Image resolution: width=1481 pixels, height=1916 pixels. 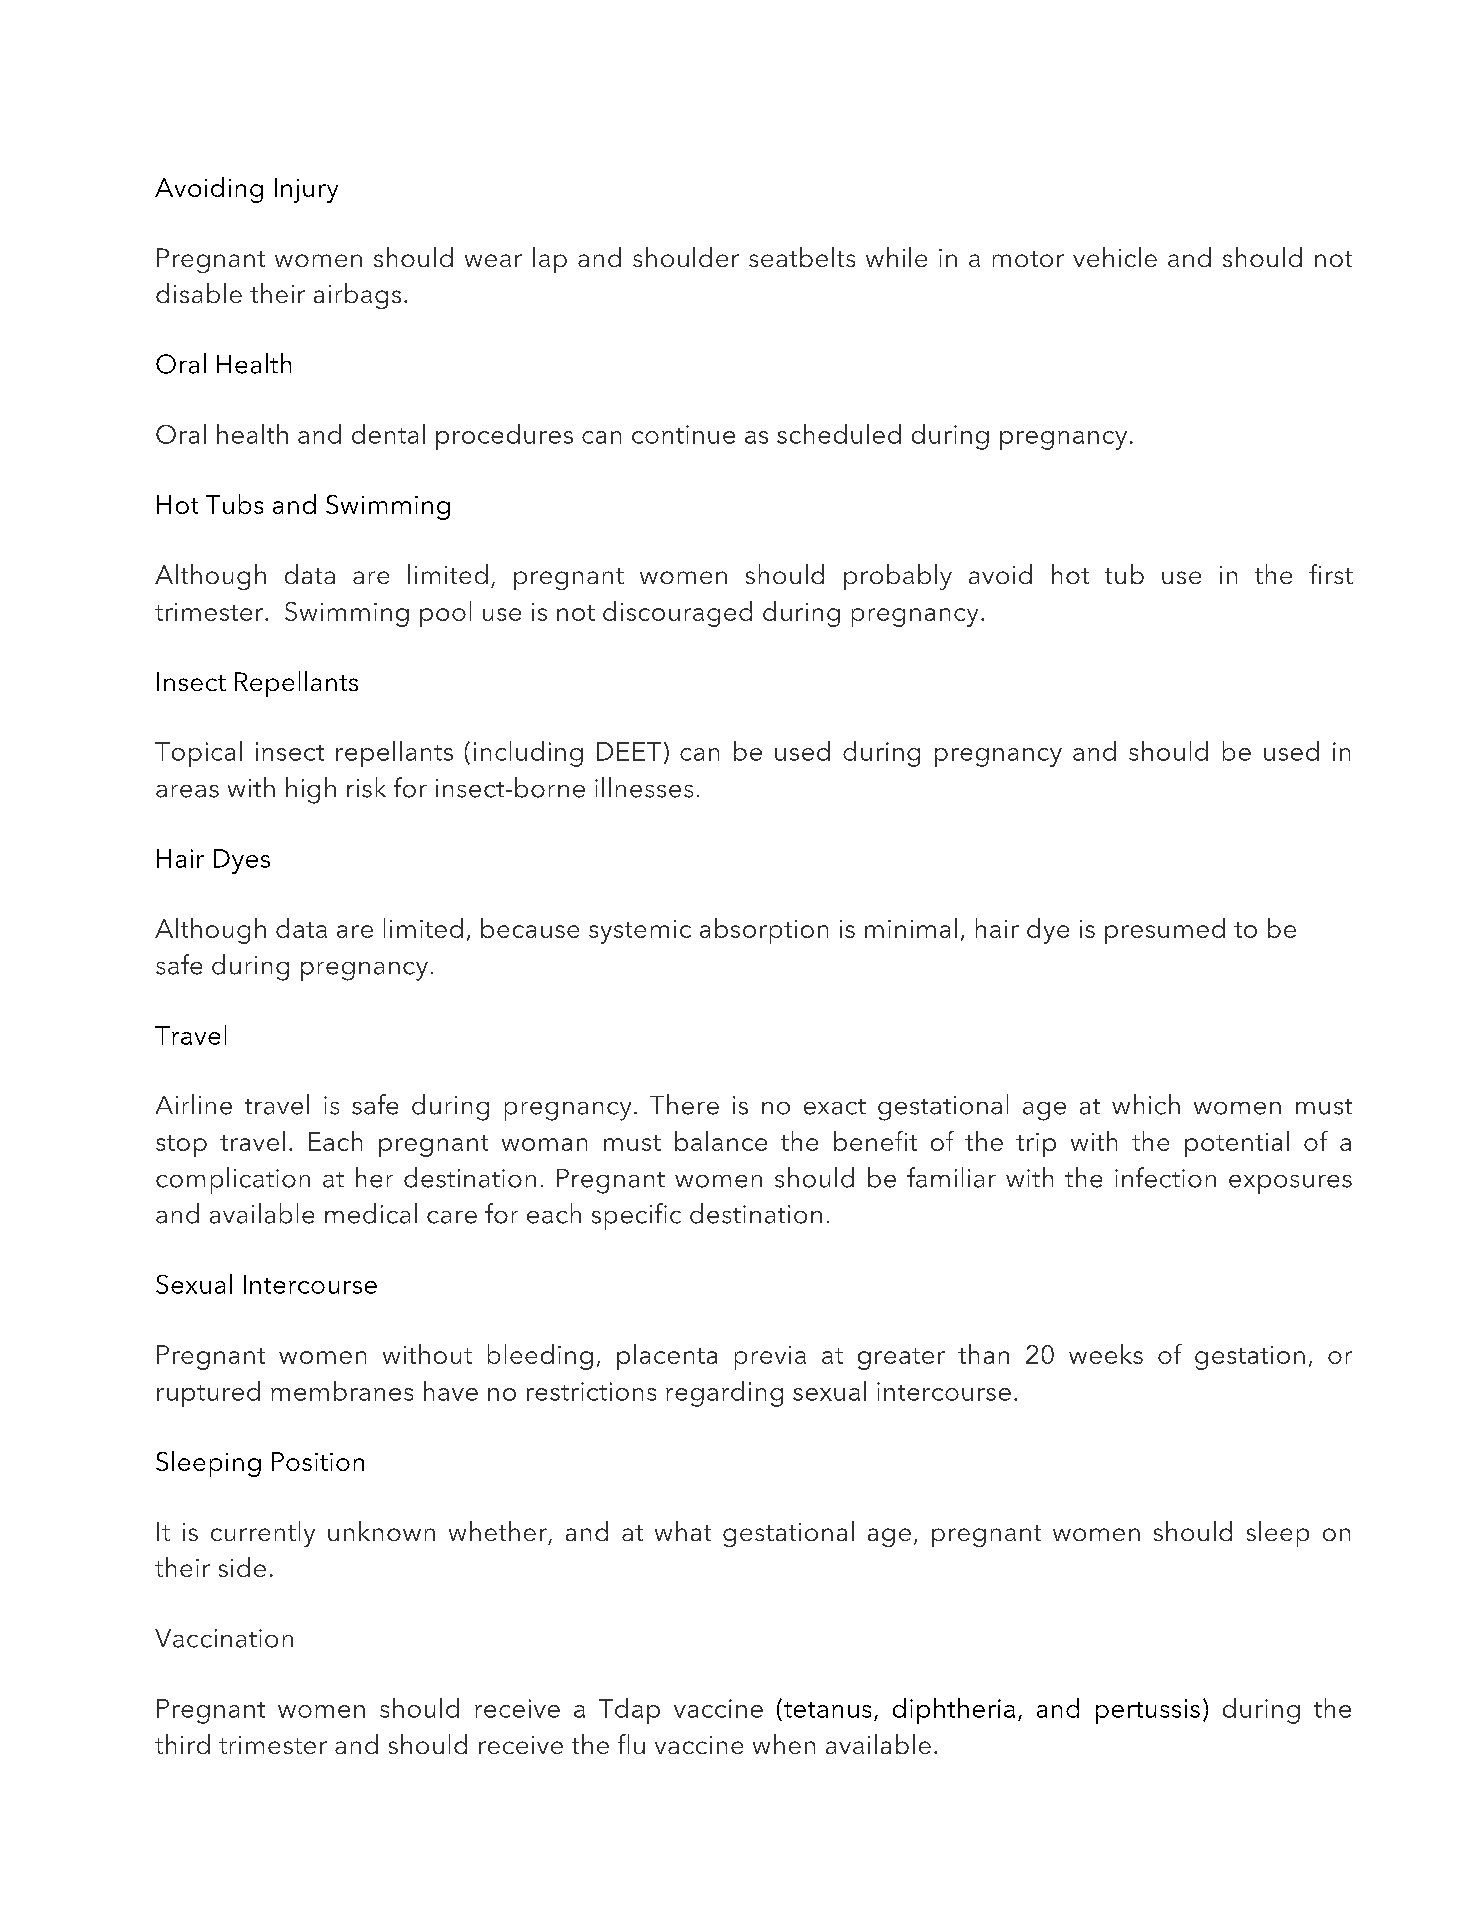 What do you see at coordinates (802, 257) in the image?
I see `seatbelts` at bounding box center [802, 257].
